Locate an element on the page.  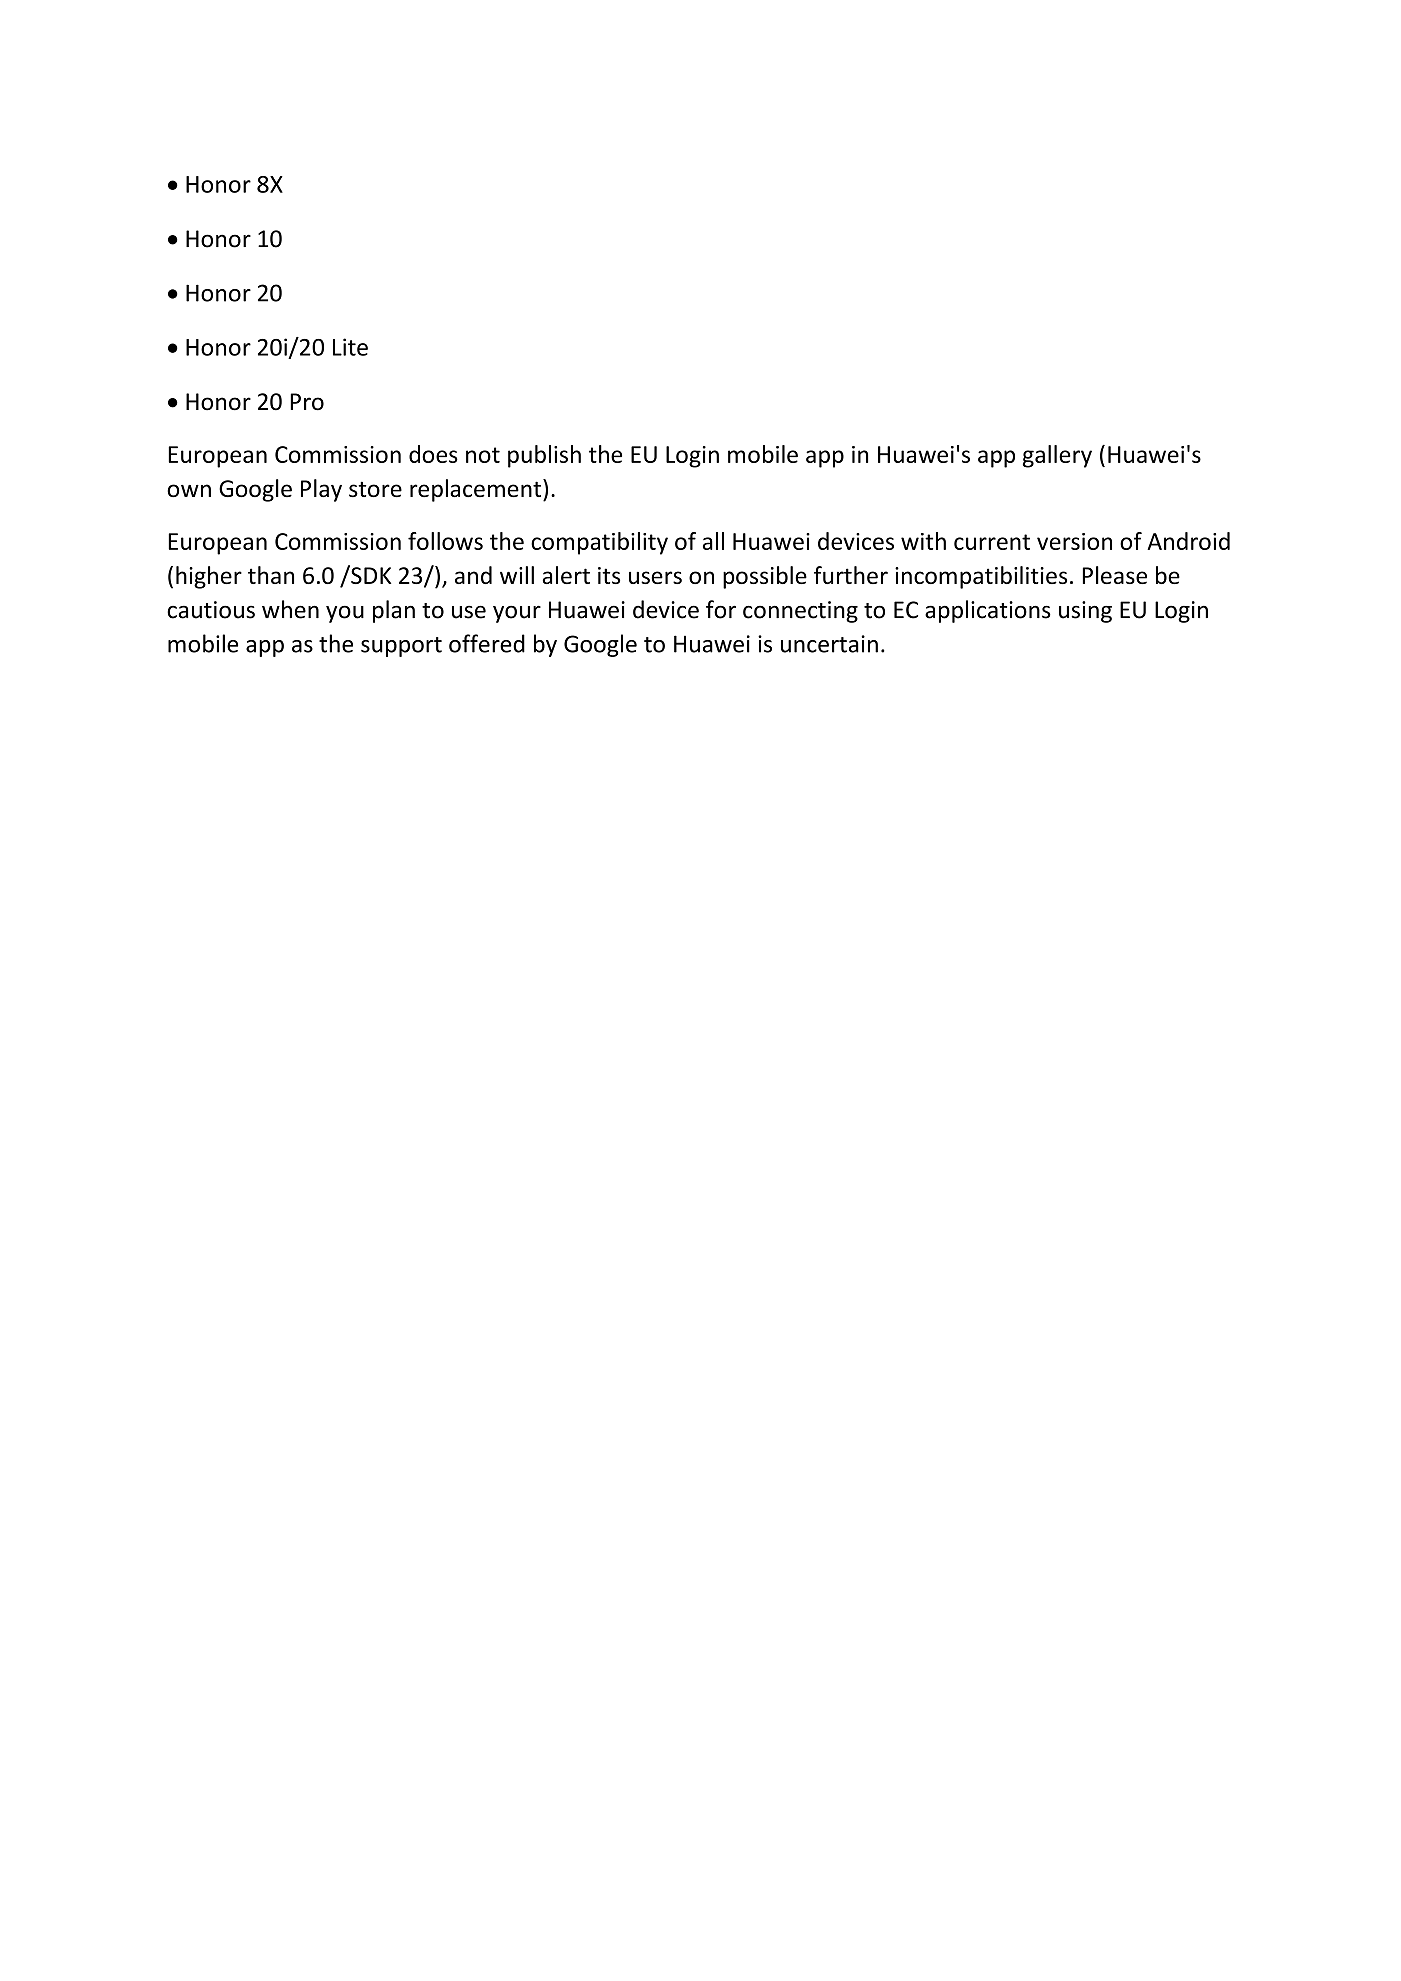
gallery is located at coordinates (1057, 456).
